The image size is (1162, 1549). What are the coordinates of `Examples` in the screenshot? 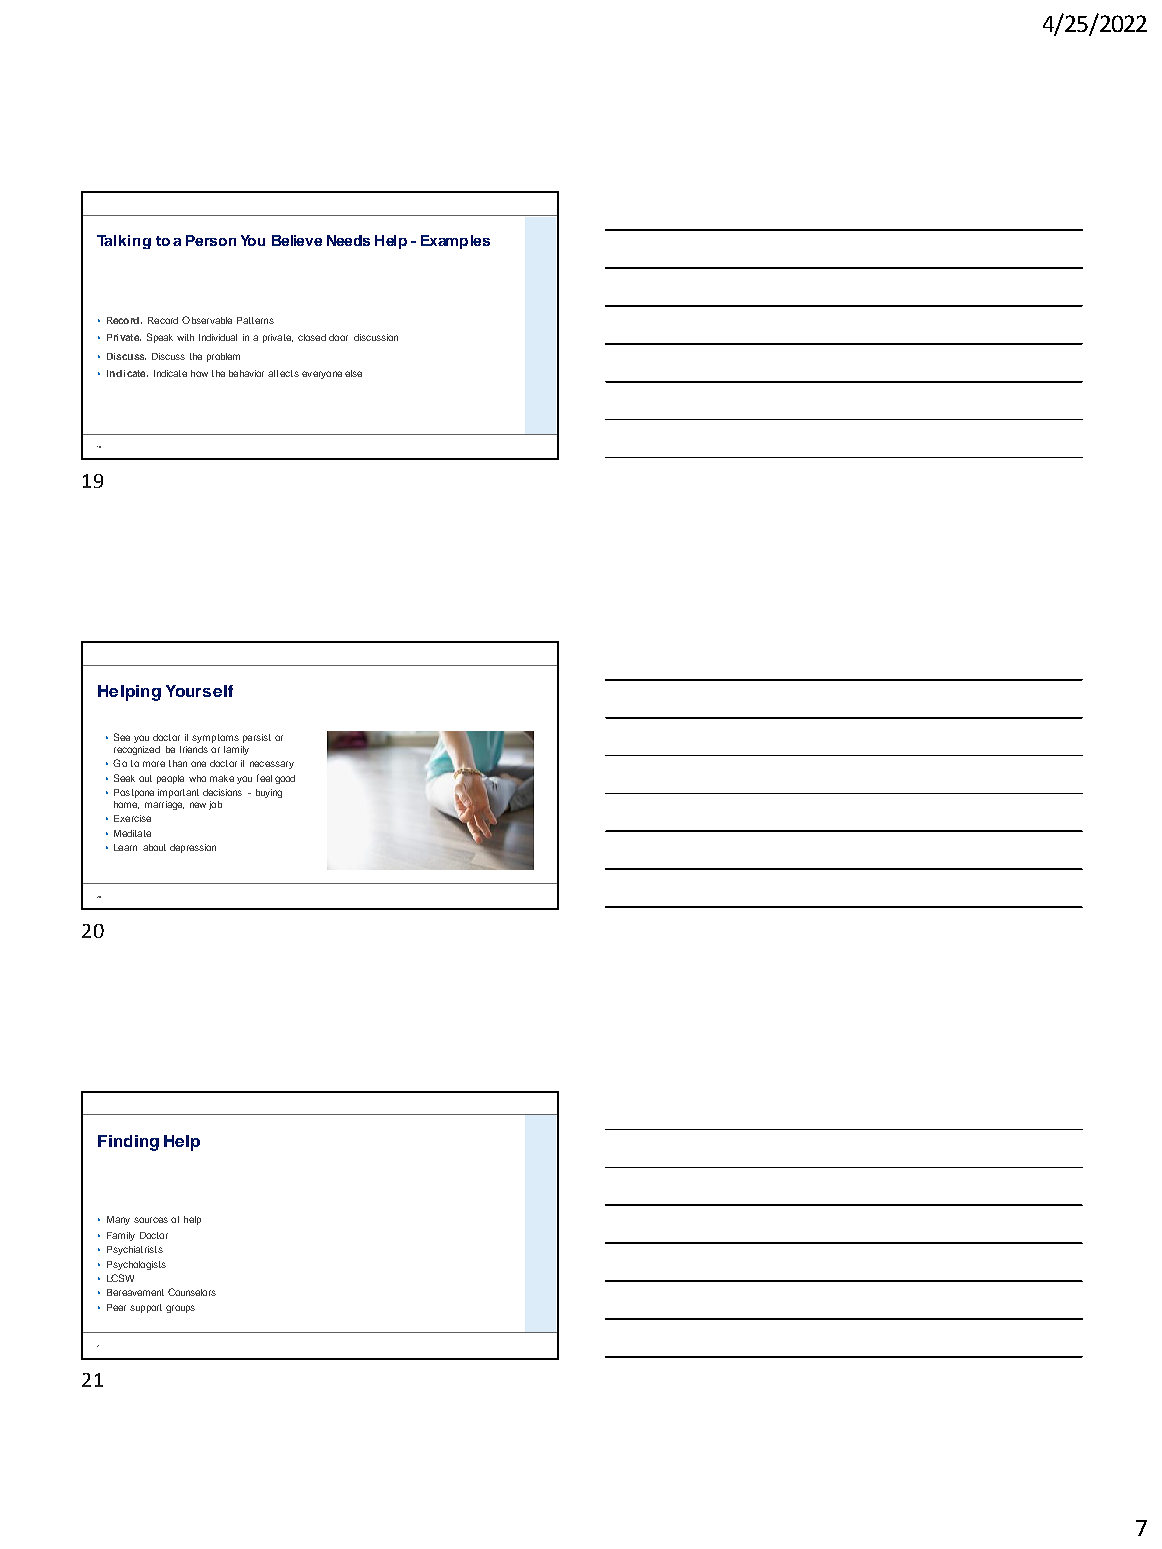 It's located at (455, 242).
